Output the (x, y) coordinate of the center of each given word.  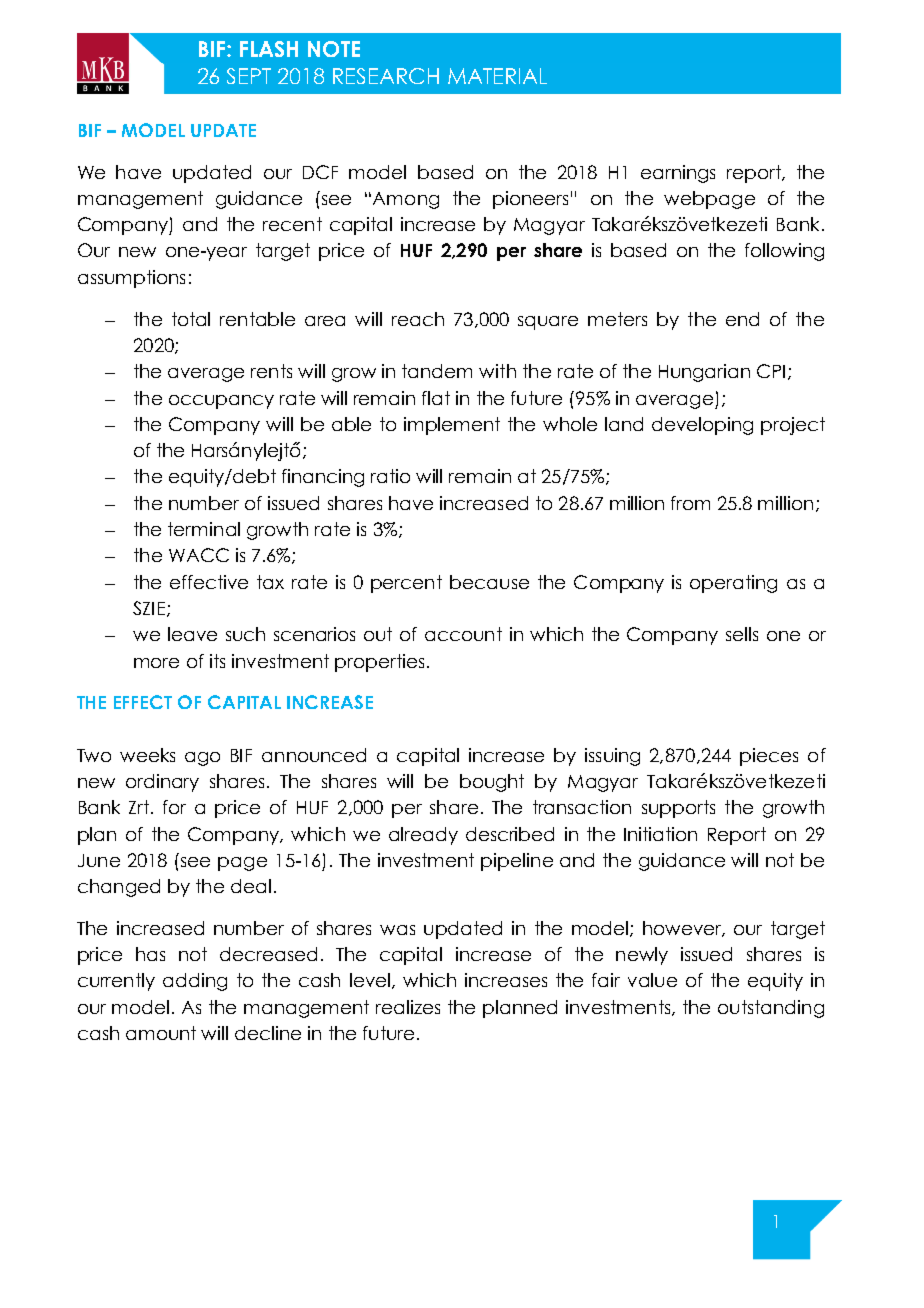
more (156, 663)
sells (742, 634)
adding (195, 982)
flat (436, 398)
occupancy (221, 402)
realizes (408, 1007)
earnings (678, 174)
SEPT (249, 76)
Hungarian (704, 373)
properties (379, 663)
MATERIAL (497, 76)
